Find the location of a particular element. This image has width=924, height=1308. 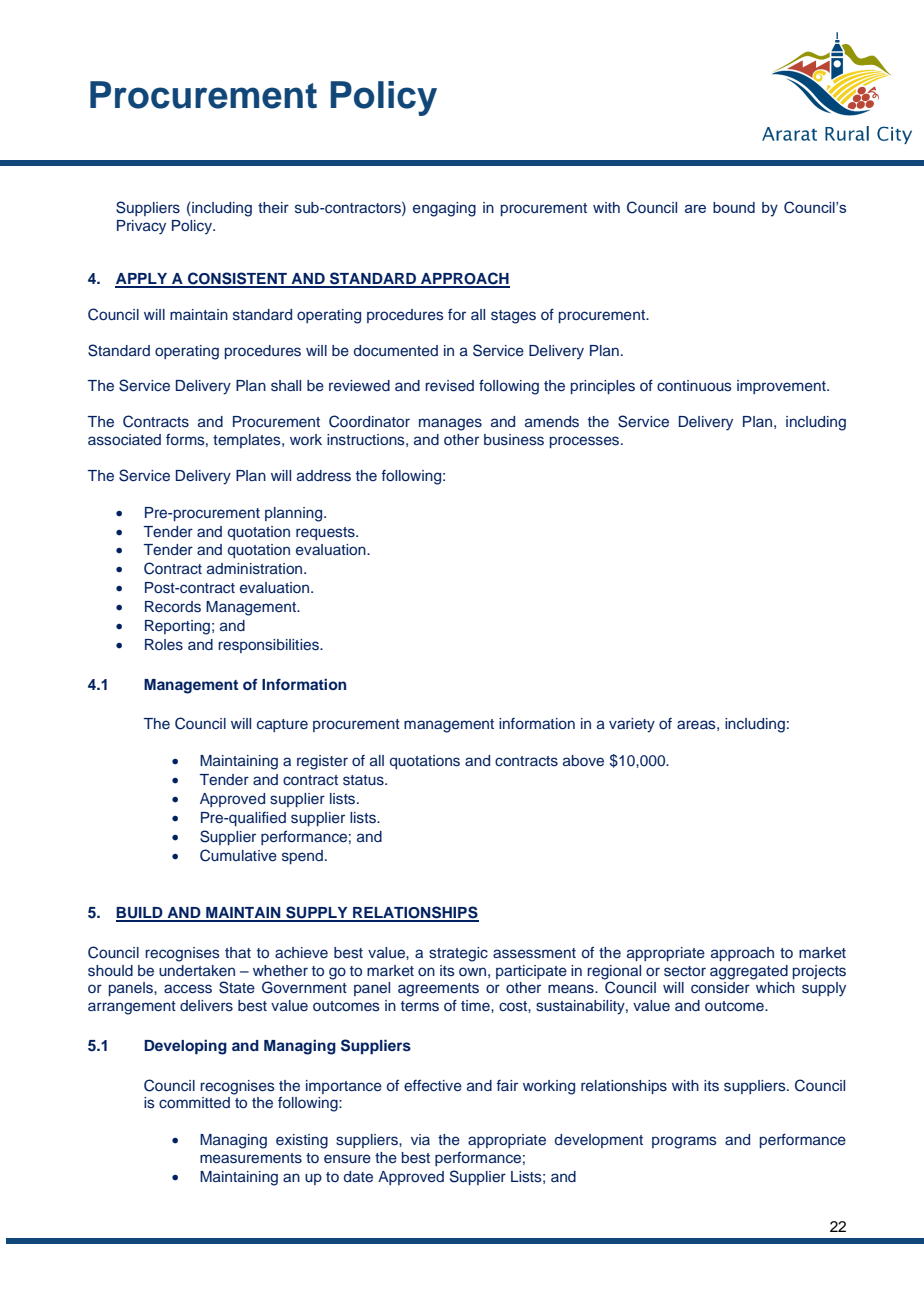

continuous is located at coordinates (694, 385).
